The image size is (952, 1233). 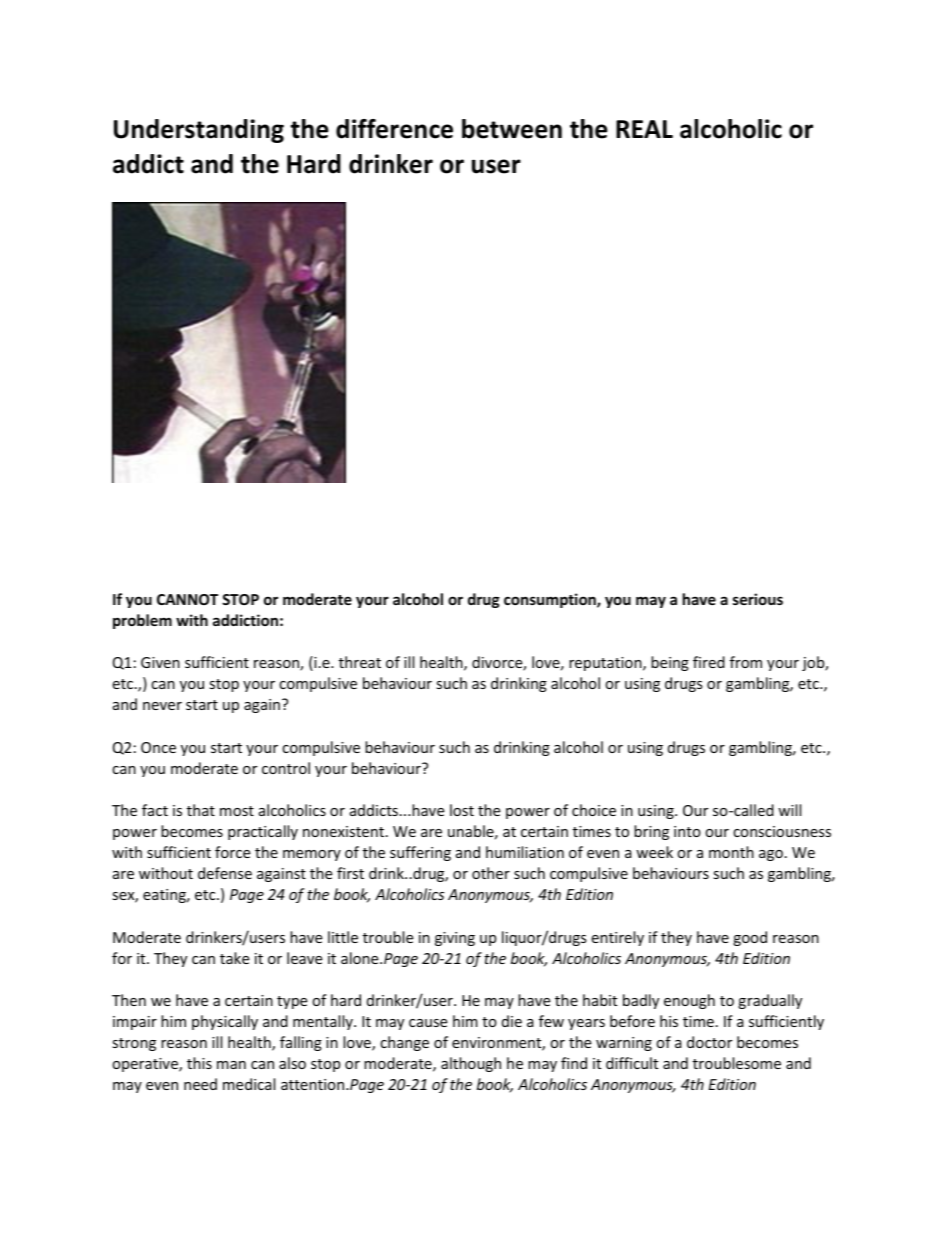 I want to click on serious, so click(x=758, y=599).
